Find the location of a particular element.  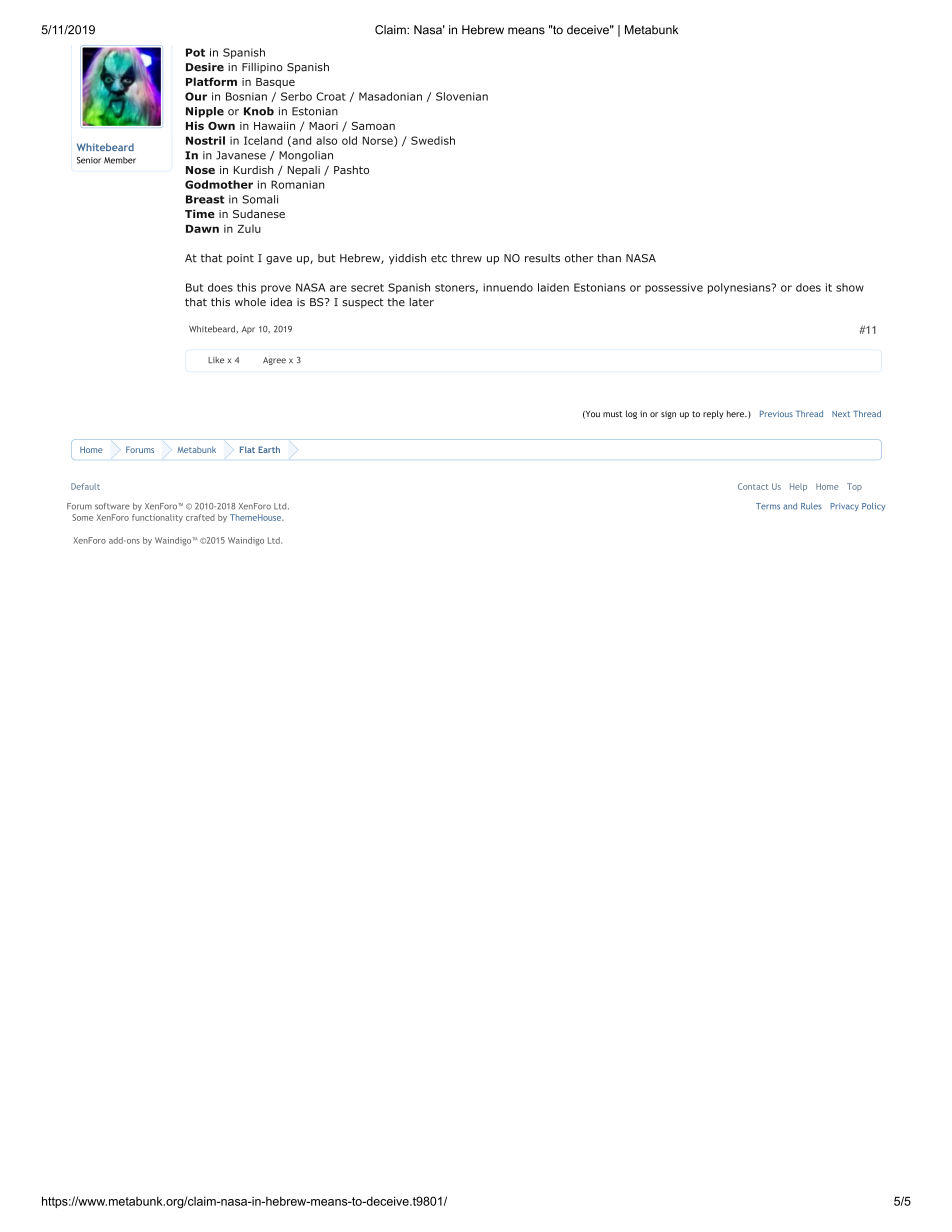

Slovenian is located at coordinates (462, 96).
